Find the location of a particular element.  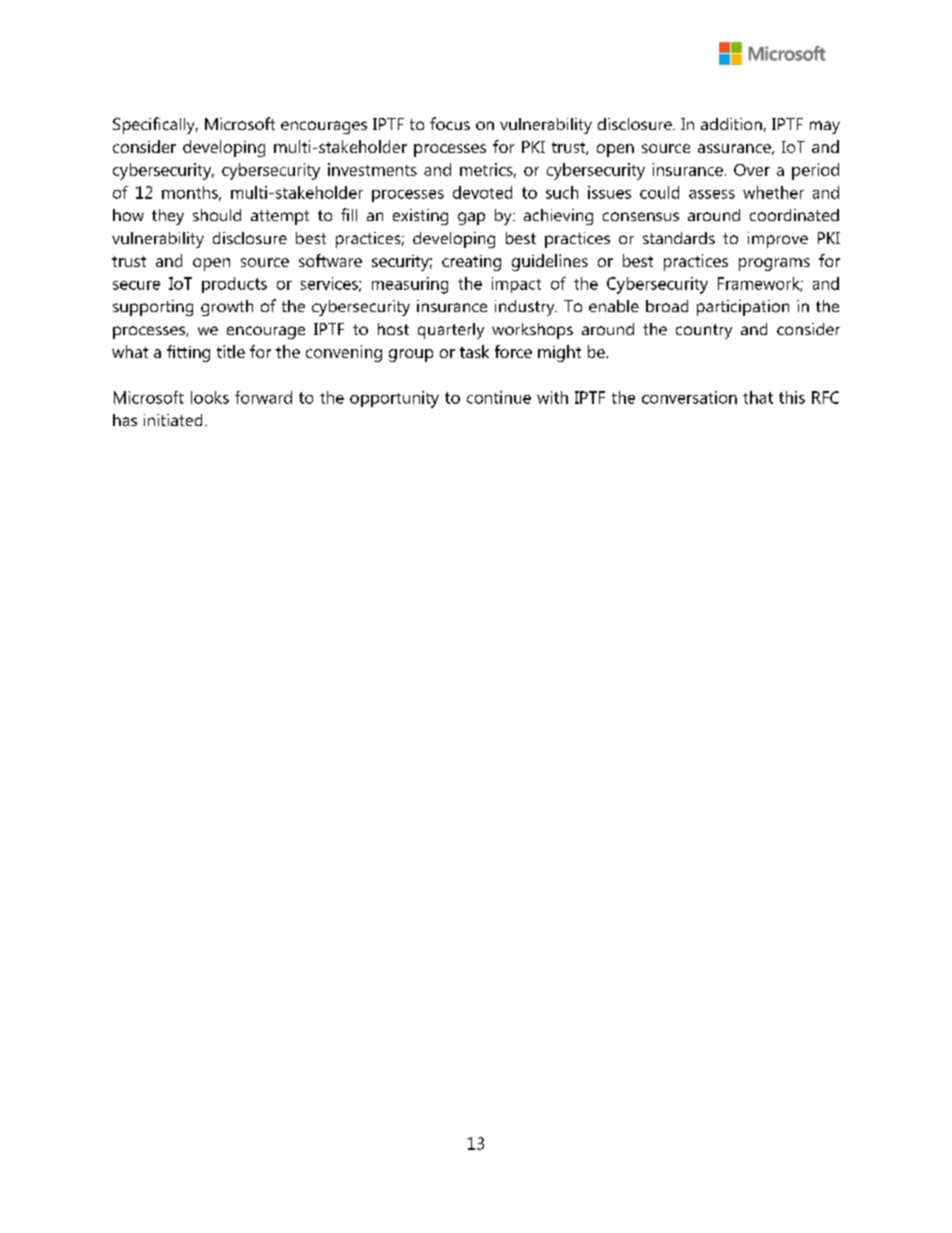

addition is located at coordinates (731, 124).
